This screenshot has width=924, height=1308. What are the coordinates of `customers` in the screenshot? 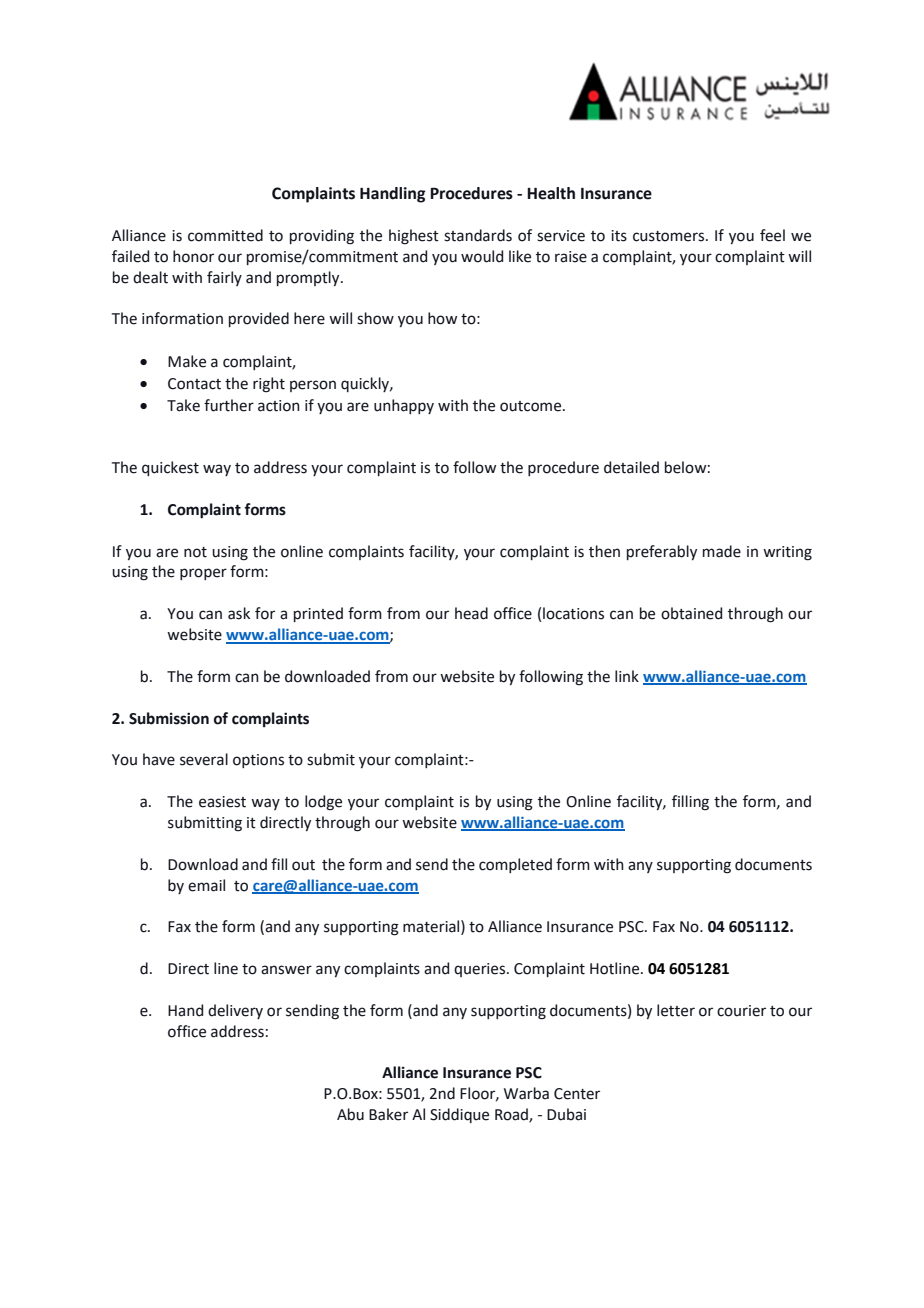 It's located at (670, 236).
